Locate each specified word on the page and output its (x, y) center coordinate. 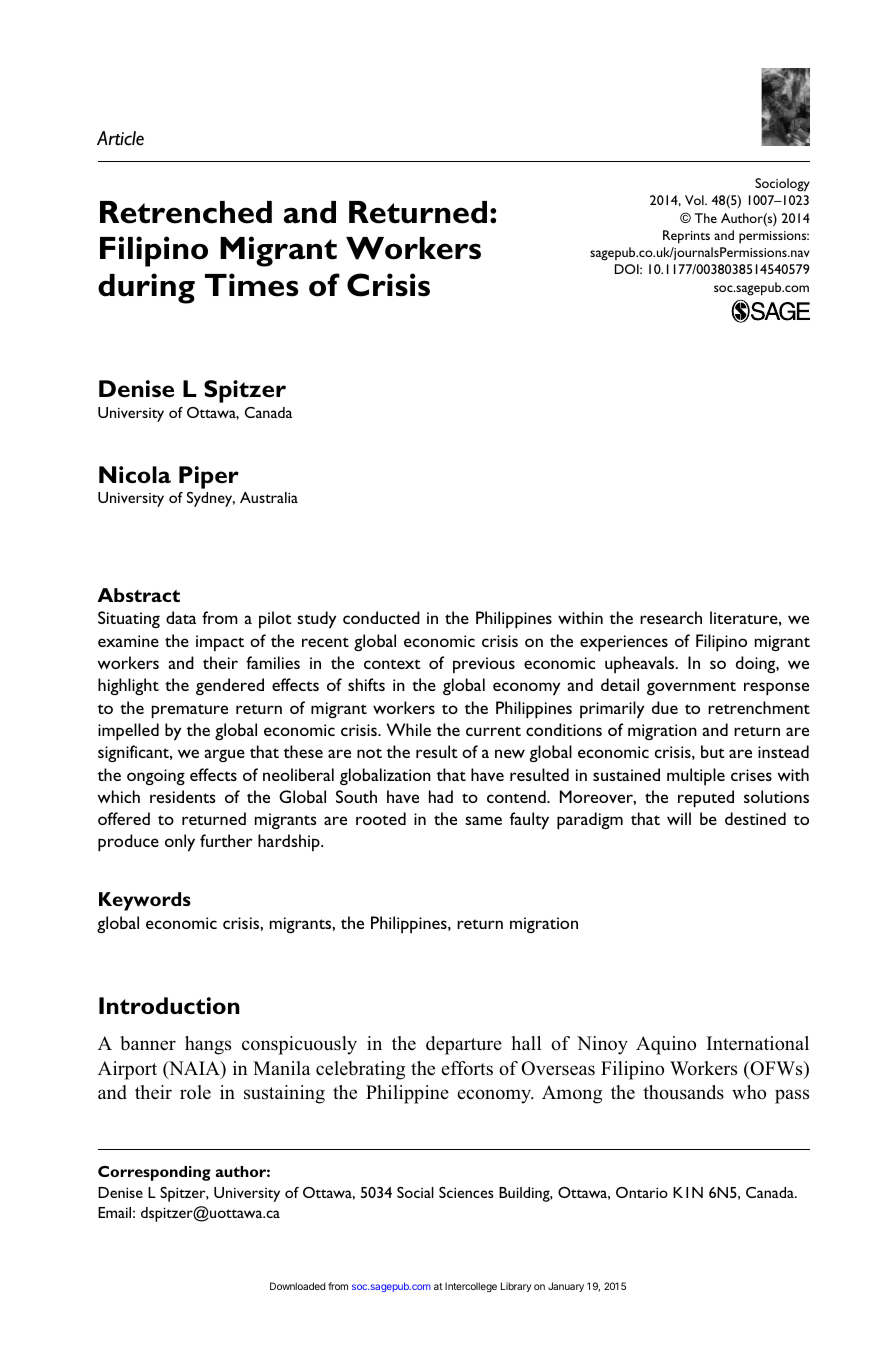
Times (251, 285)
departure (464, 1045)
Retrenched (186, 212)
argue (224, 755)
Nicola (135, 474)
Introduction (169, 1005)
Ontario (642, 1192)
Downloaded (297, 1286)
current (493, 731)
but (713, 751)
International (758, 1043)
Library (516, 1287)
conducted (381, 617)
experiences (624, 643)
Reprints (686, 237)
